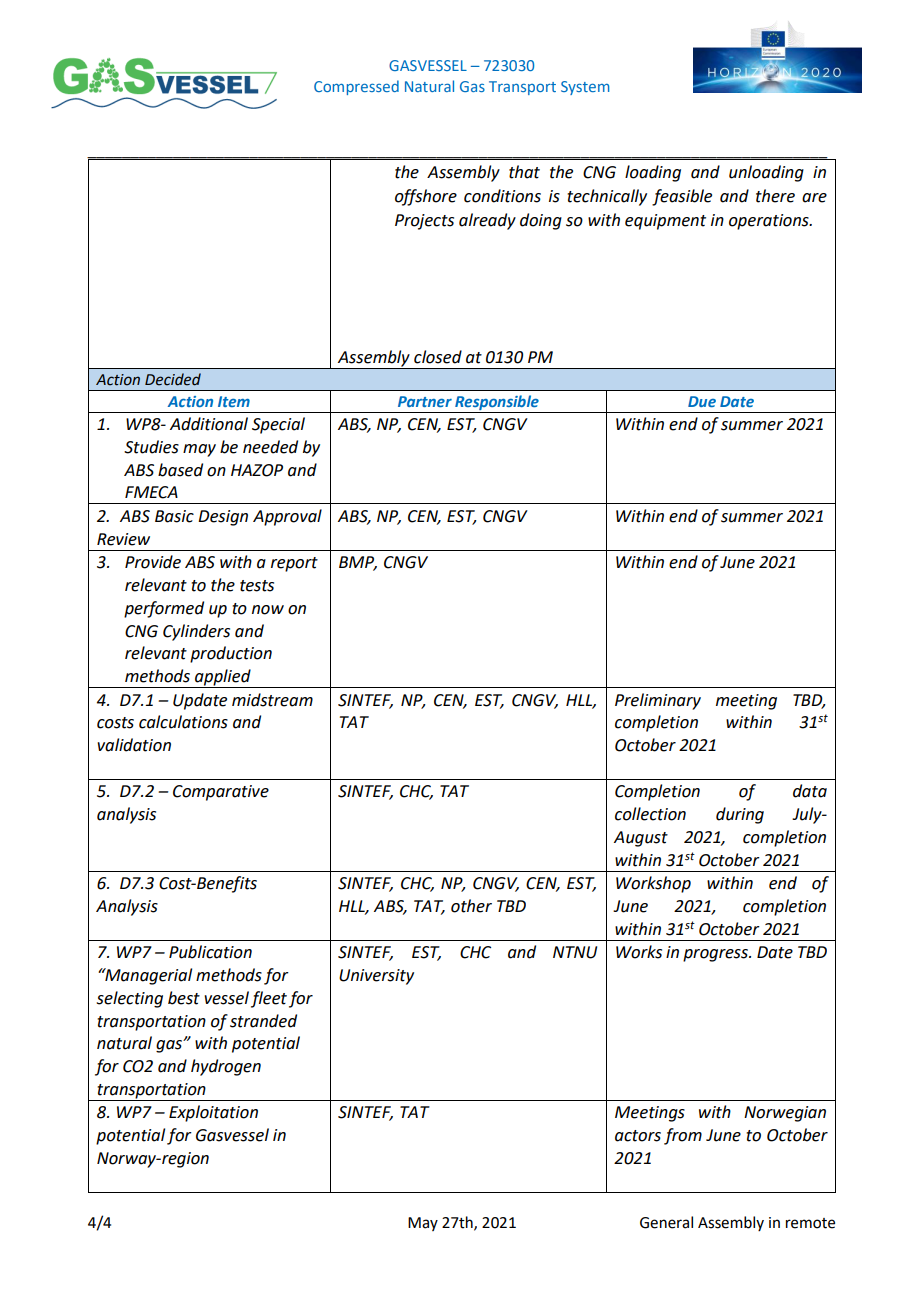 The image size is (924, 1308). What do you see at coordinates (356, 87) in the screenshot?
I see `Compressed` at bounding box center [356, 87].
